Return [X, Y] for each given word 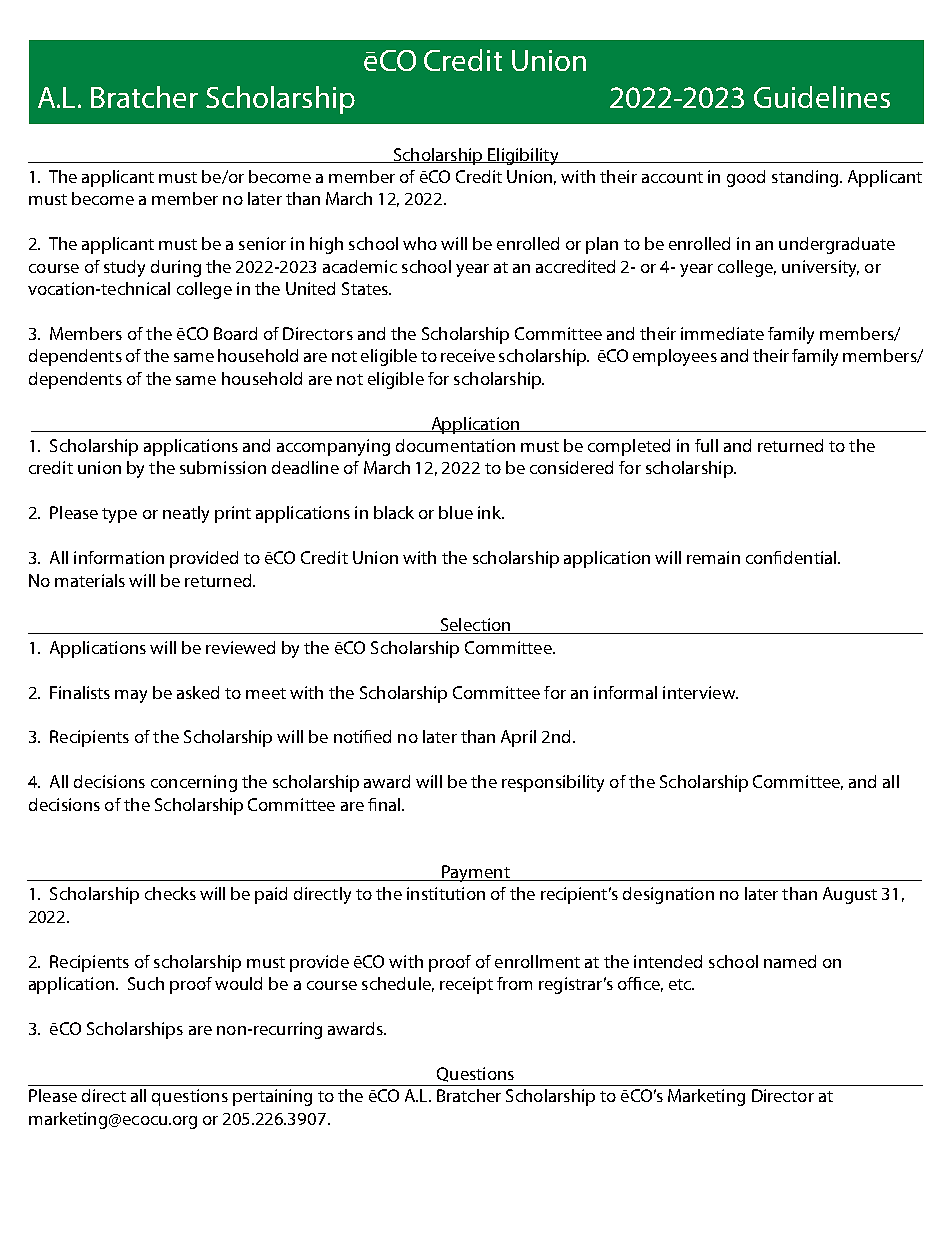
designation [668, 895]
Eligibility [523, 156]
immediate [722, 333]
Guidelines [822, 97]
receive [468, 355]
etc [681, 984]
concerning [194, 783]
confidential [792, 557]
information [119, 557]
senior [262, 243]
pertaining [272, 1097]
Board [235, 333]
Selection [475, 626]
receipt [466, 985]
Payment [476, 873]
